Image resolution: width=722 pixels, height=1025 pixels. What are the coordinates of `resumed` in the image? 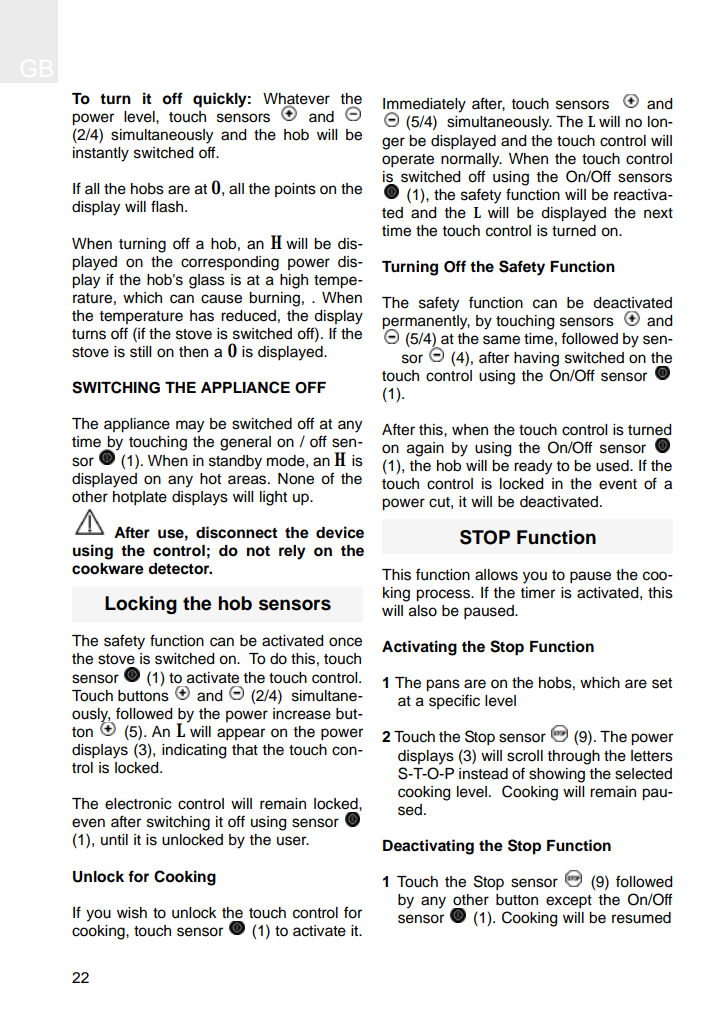 It's located at (641, 918).
